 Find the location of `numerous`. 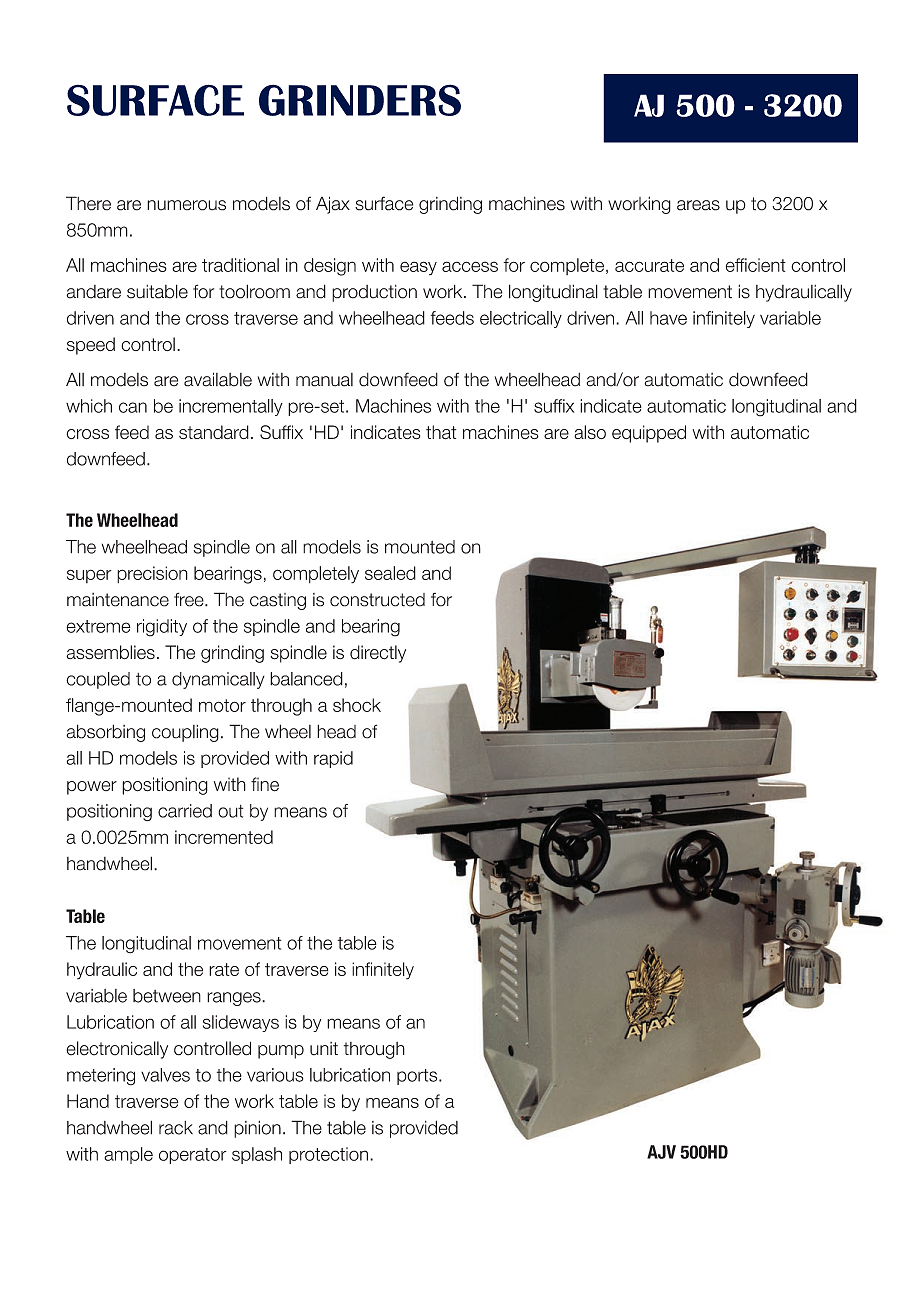

numerous is located at coordinates (186, 205).
